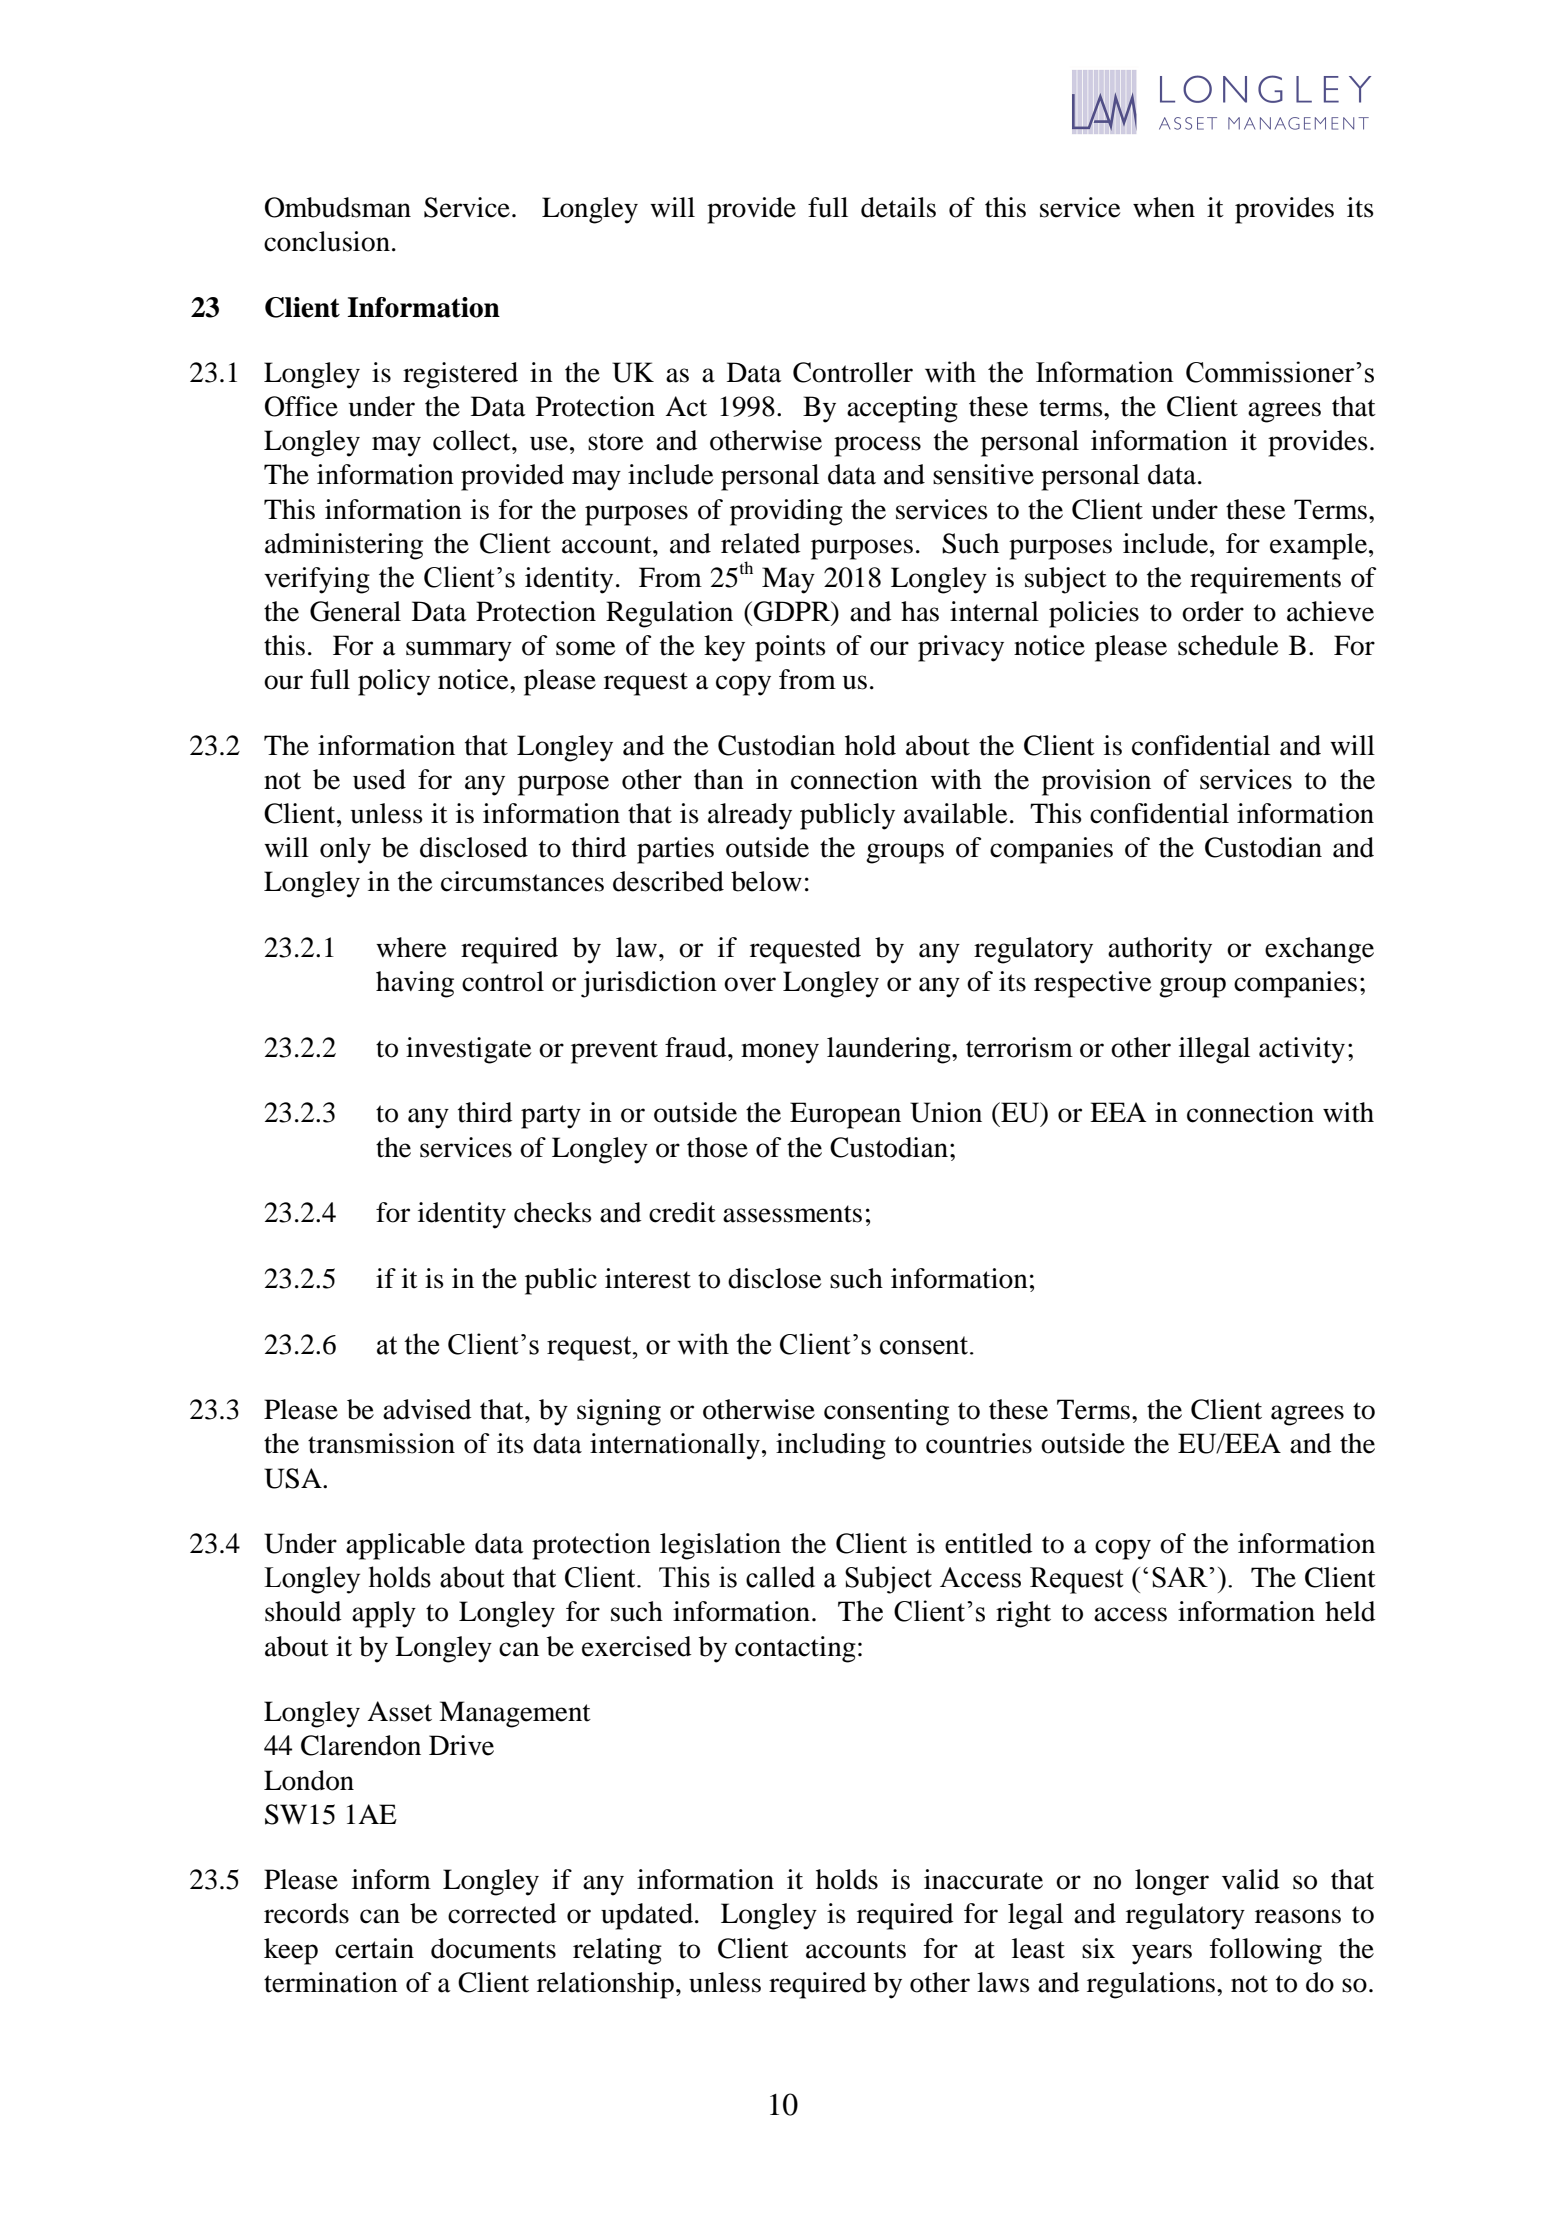  I want to click on schedule, so click(1228, 645).
